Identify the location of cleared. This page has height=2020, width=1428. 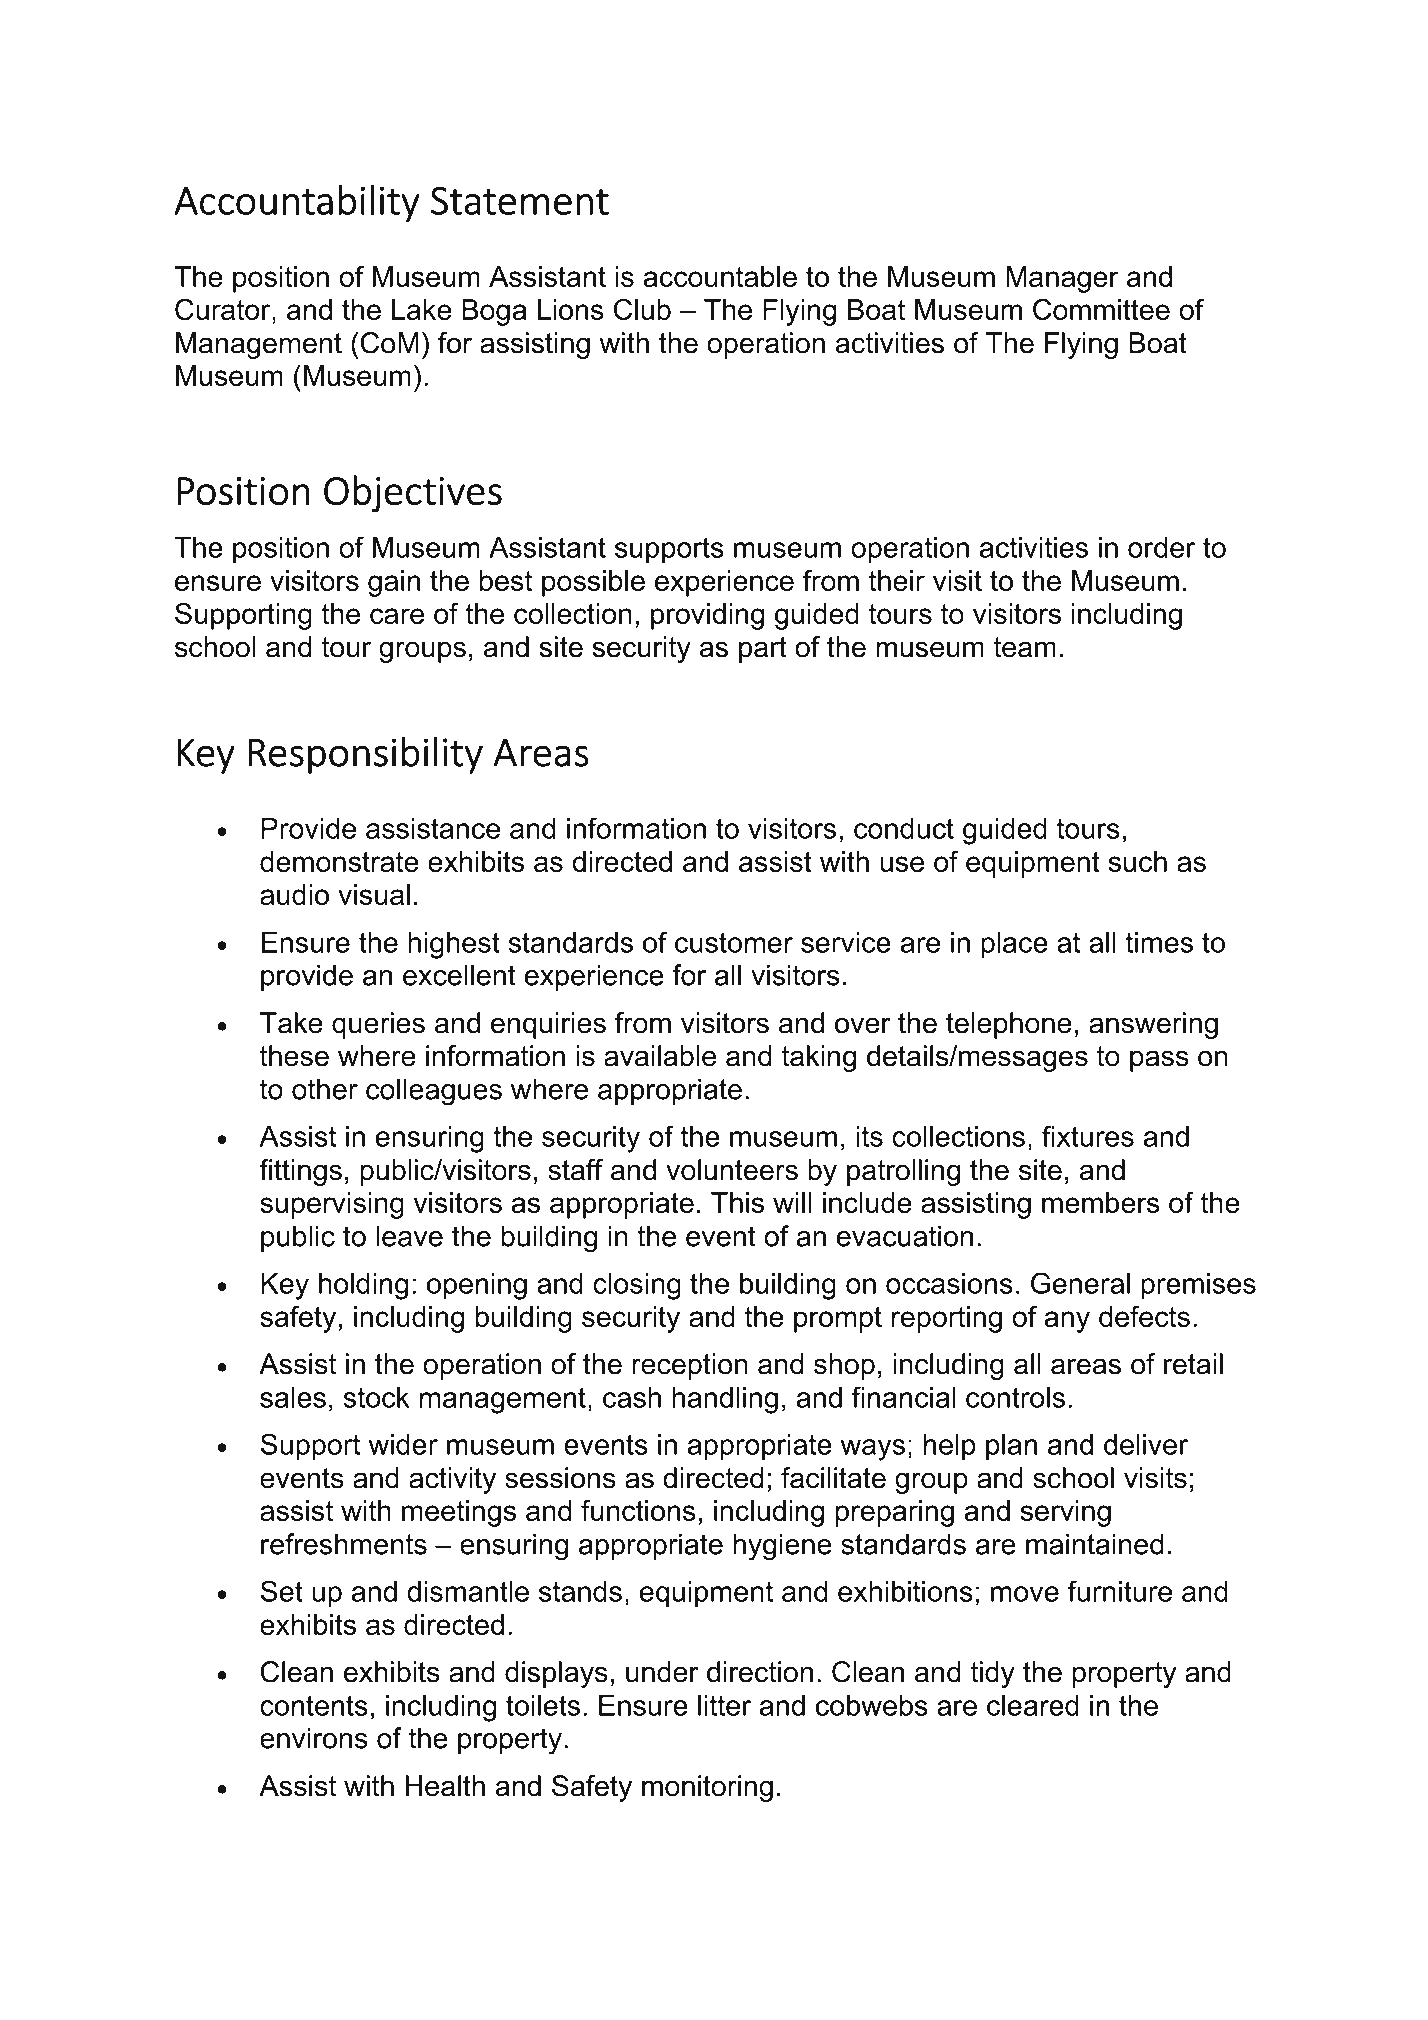
(1033, 1705).
